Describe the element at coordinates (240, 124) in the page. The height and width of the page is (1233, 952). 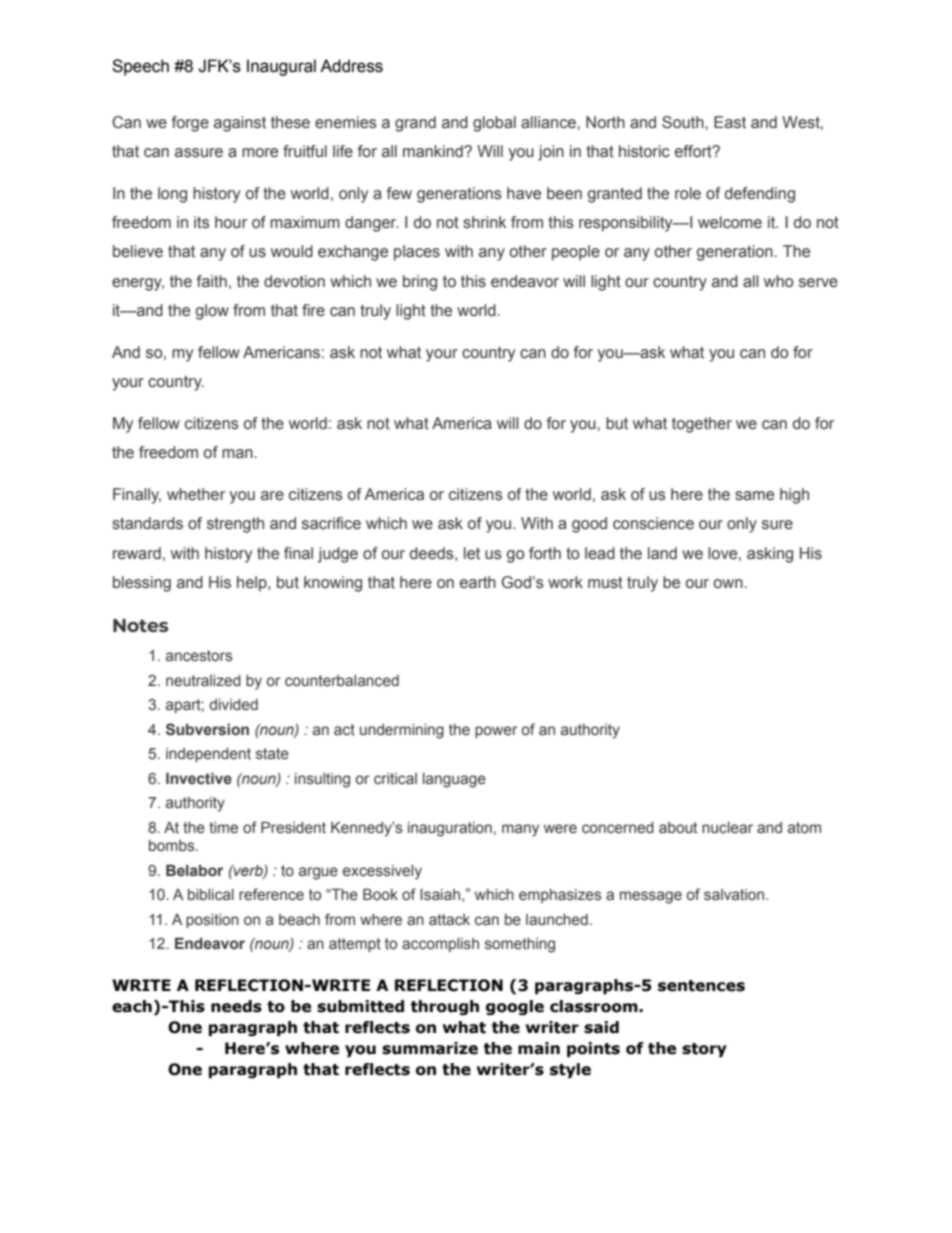
I see `against` at that location.
